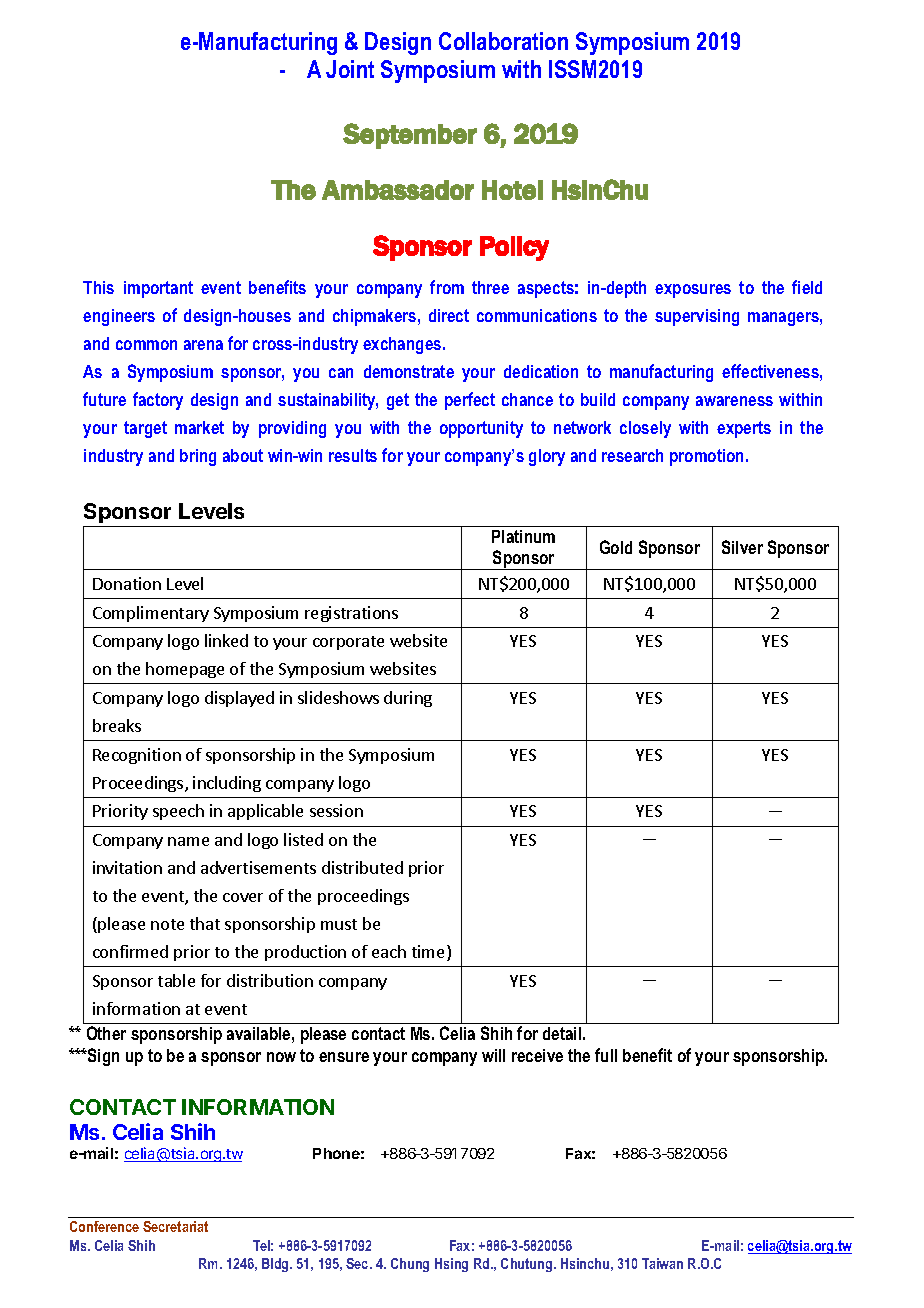 Image resolution: width=924 pixels, height=1308 pixels. What do you see at coordinates (185, 670) in the document?
I see `homepage` at bounding box center [185, 670].
